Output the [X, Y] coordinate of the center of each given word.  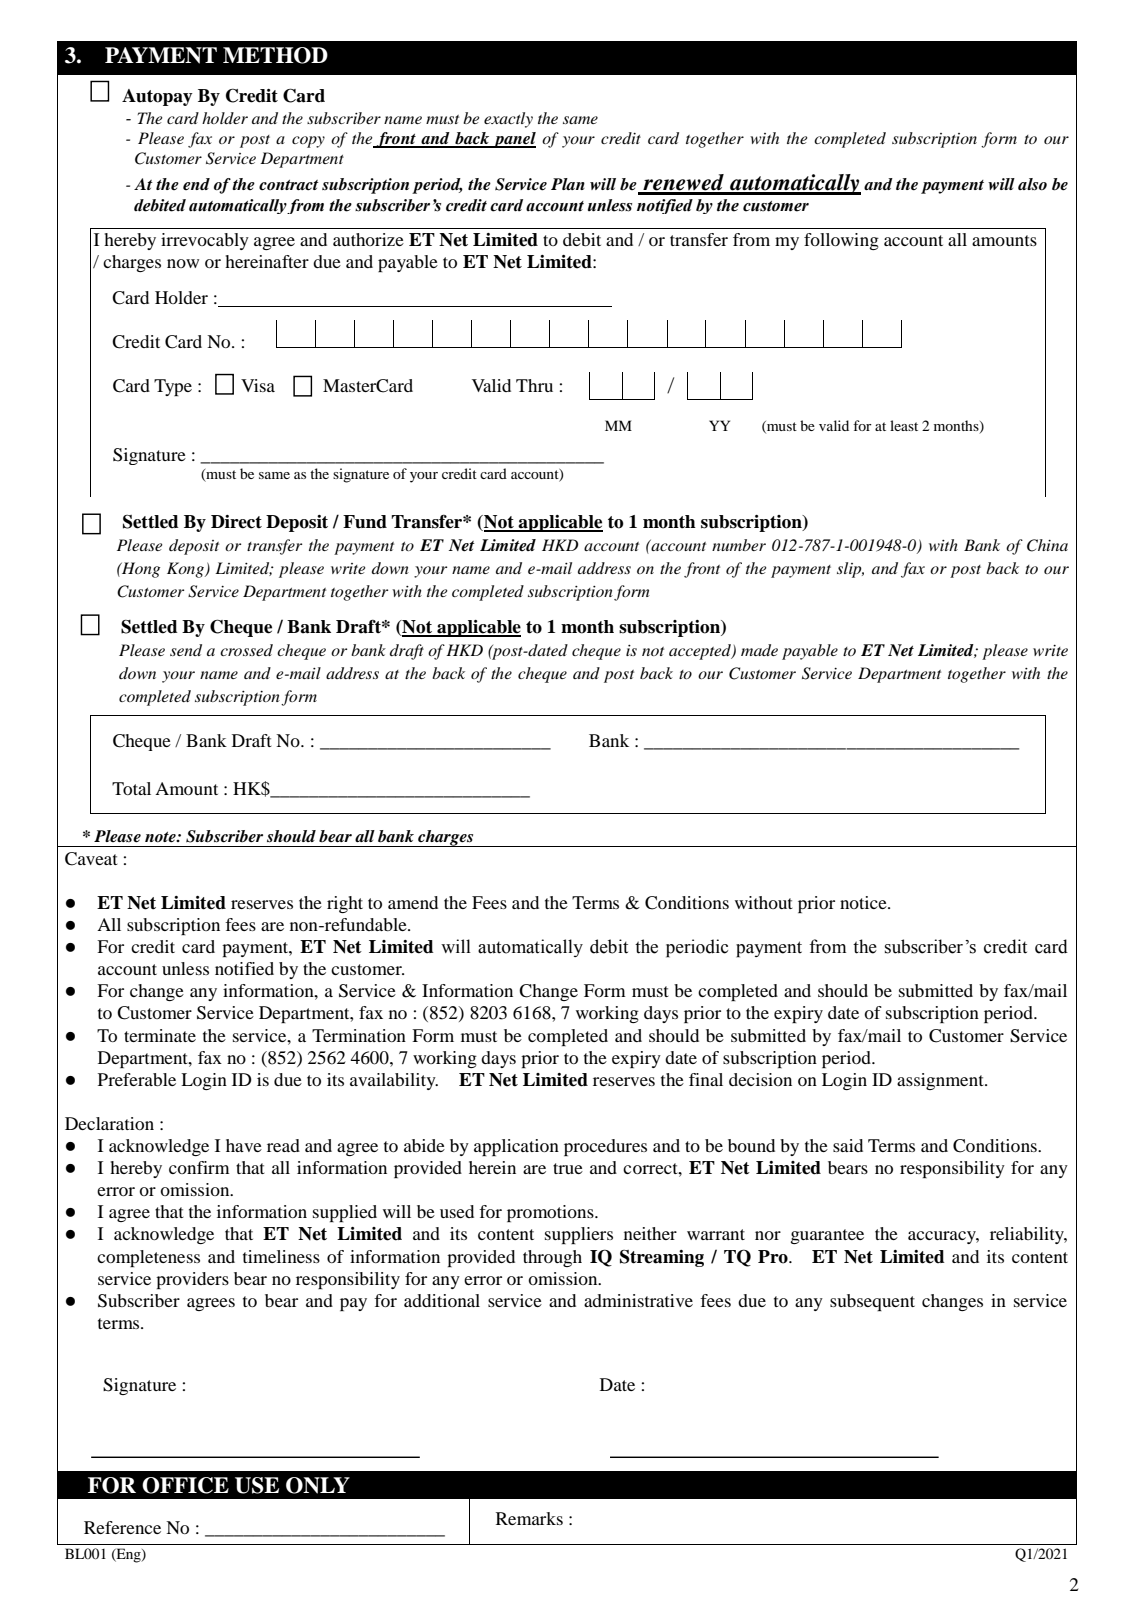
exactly [508, 120]
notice [864, 902]
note [161, 837]
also [1032, 184]
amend [413, 902]
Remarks [529, 1518]
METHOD [275, 55]
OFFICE [185, 1485]
